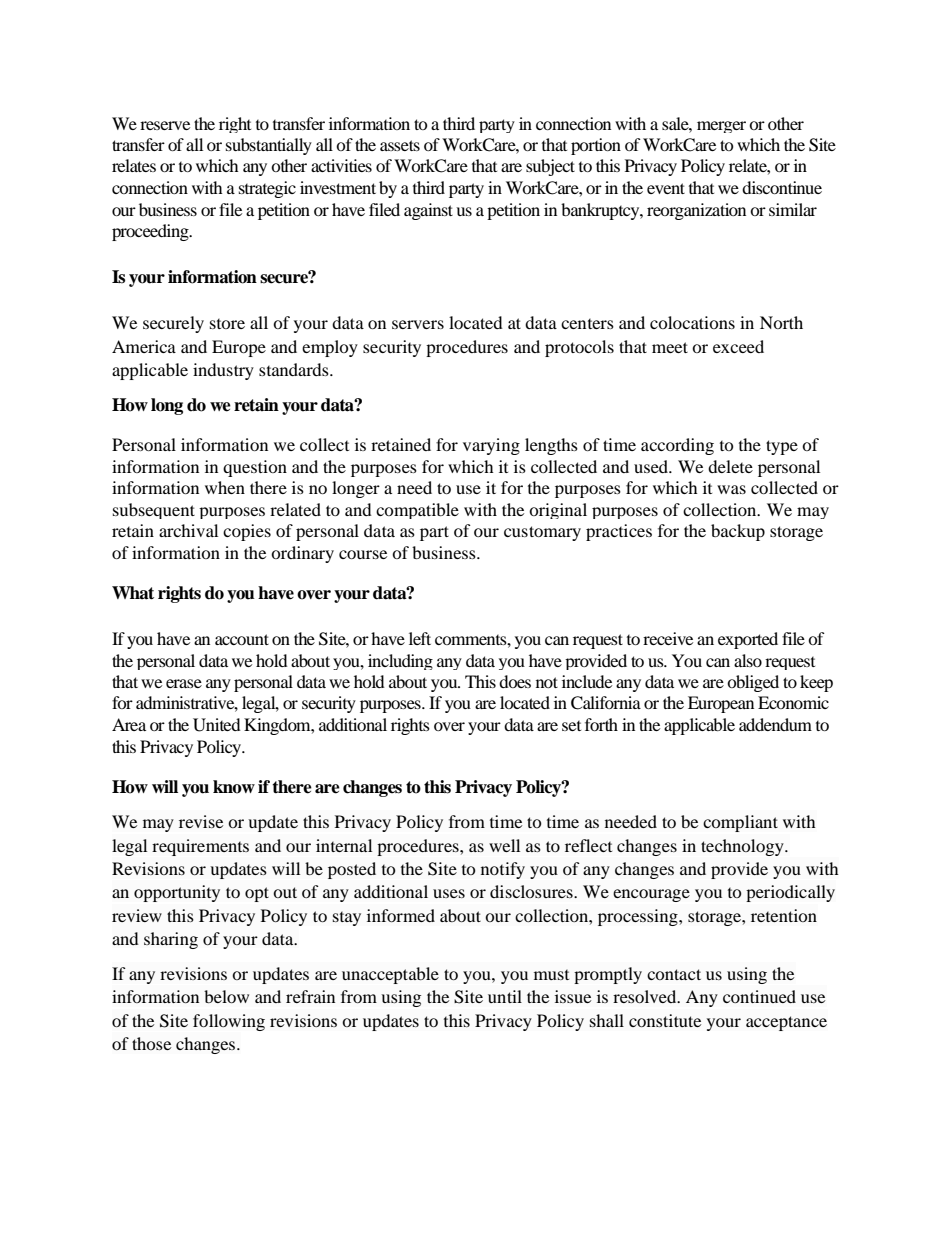 Image resolution: width=952 pixels, height=1233 pixels. What do you see at coordinates (491, 446) in the screenshot?
I see `varying` at bounding box center [491, 446].
